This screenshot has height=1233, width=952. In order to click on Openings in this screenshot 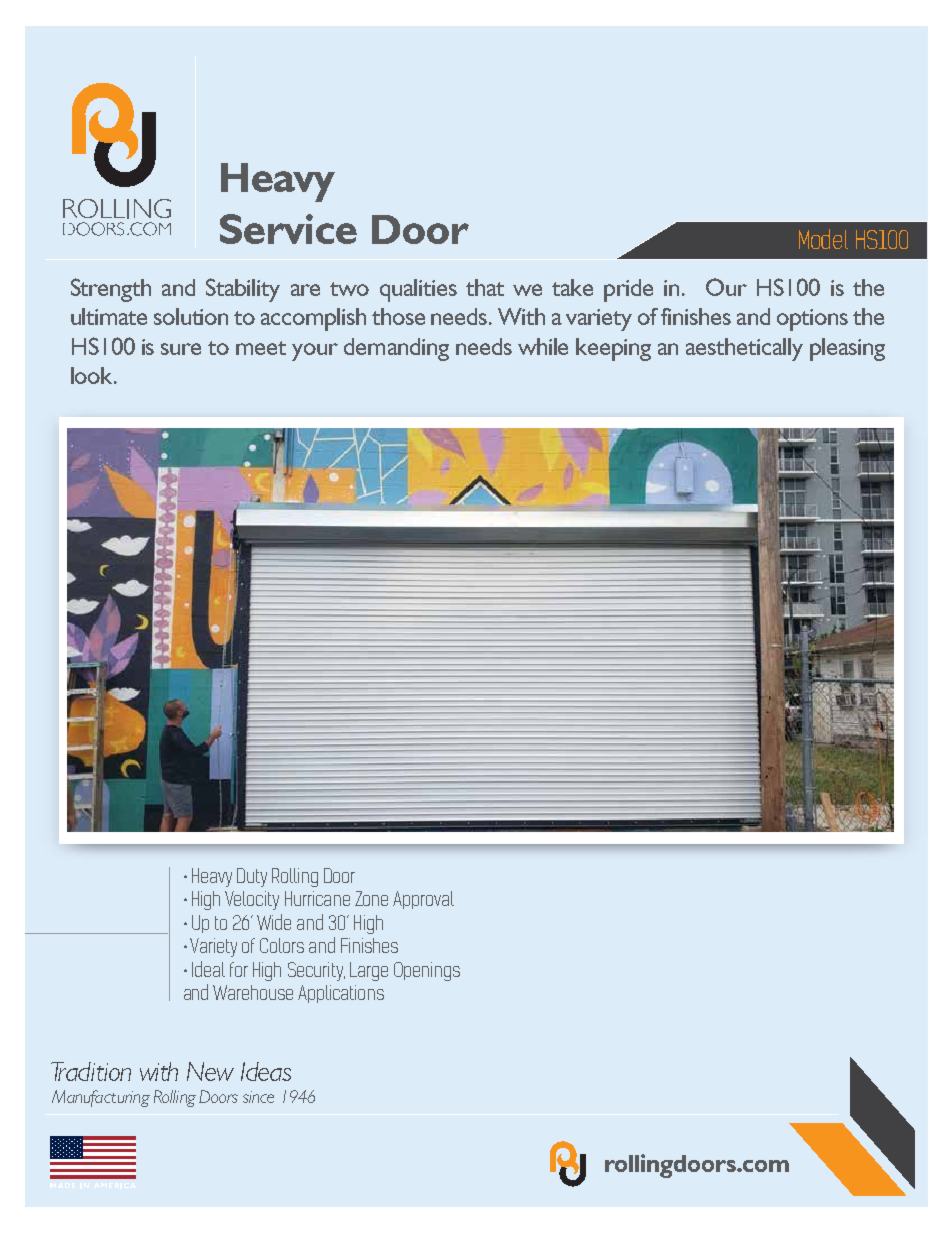, I will do `click(427, 971)`.
